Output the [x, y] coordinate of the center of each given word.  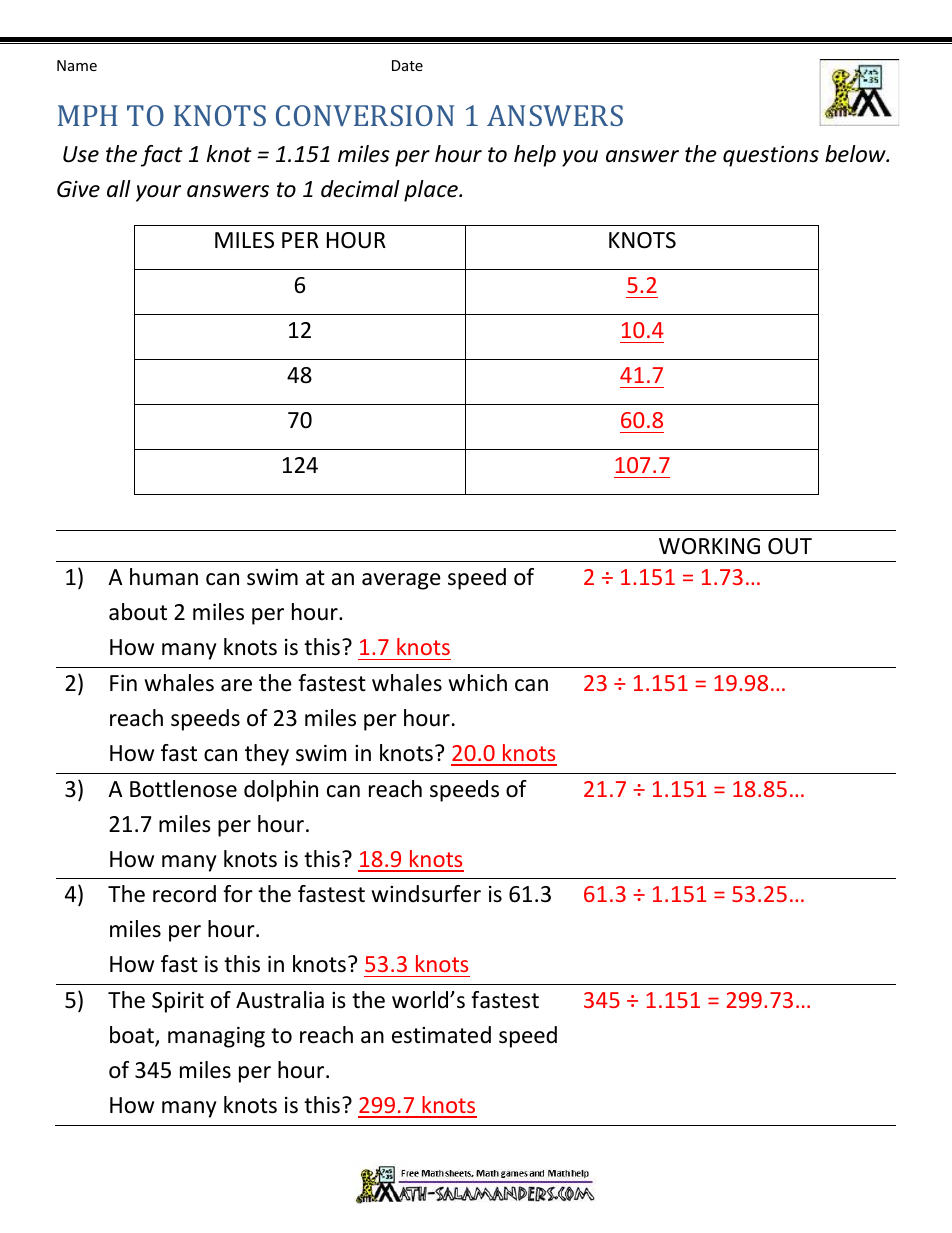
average [401, 581]
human [164, 577]
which [477, 683]
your [158, 193]
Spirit [178, 1002]
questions [771, 156]
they [267, 755]
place [432, 191]
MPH [88, 115]
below [856, 154]
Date [407, 65]
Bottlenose [183, 789]
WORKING [709, 546]
